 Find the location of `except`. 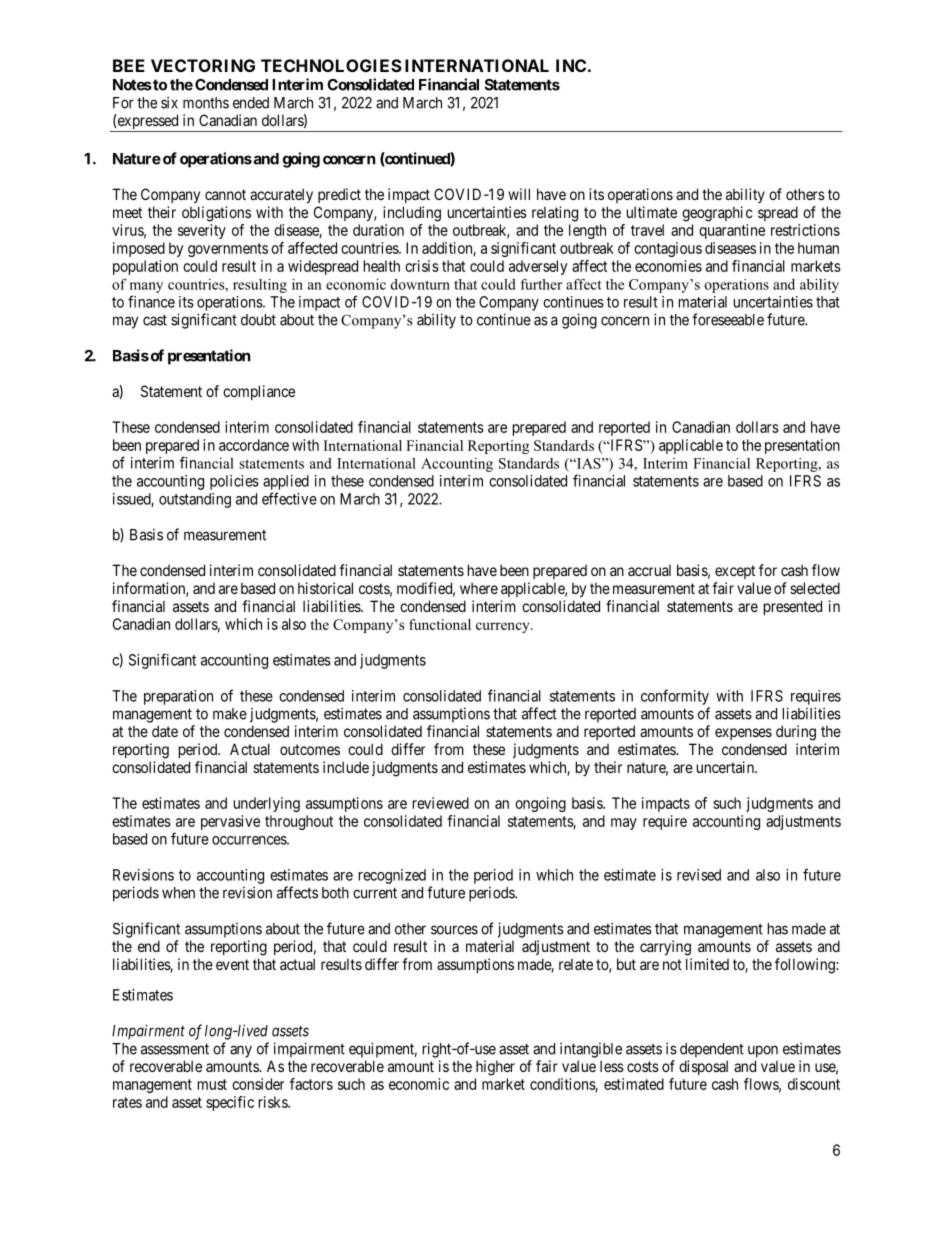

except is located at coordinates (735, 572).
